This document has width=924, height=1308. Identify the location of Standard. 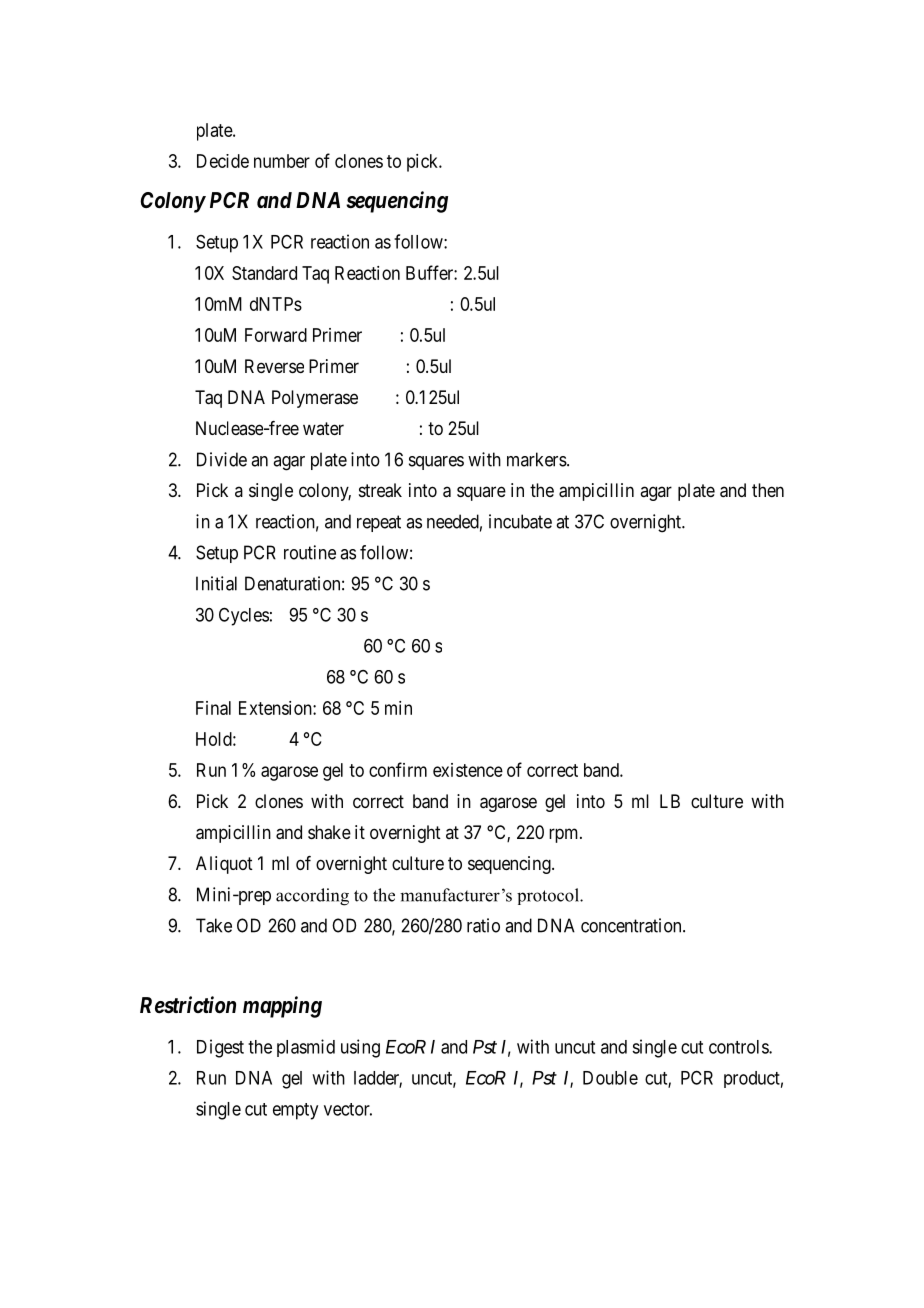
(264, 273).
